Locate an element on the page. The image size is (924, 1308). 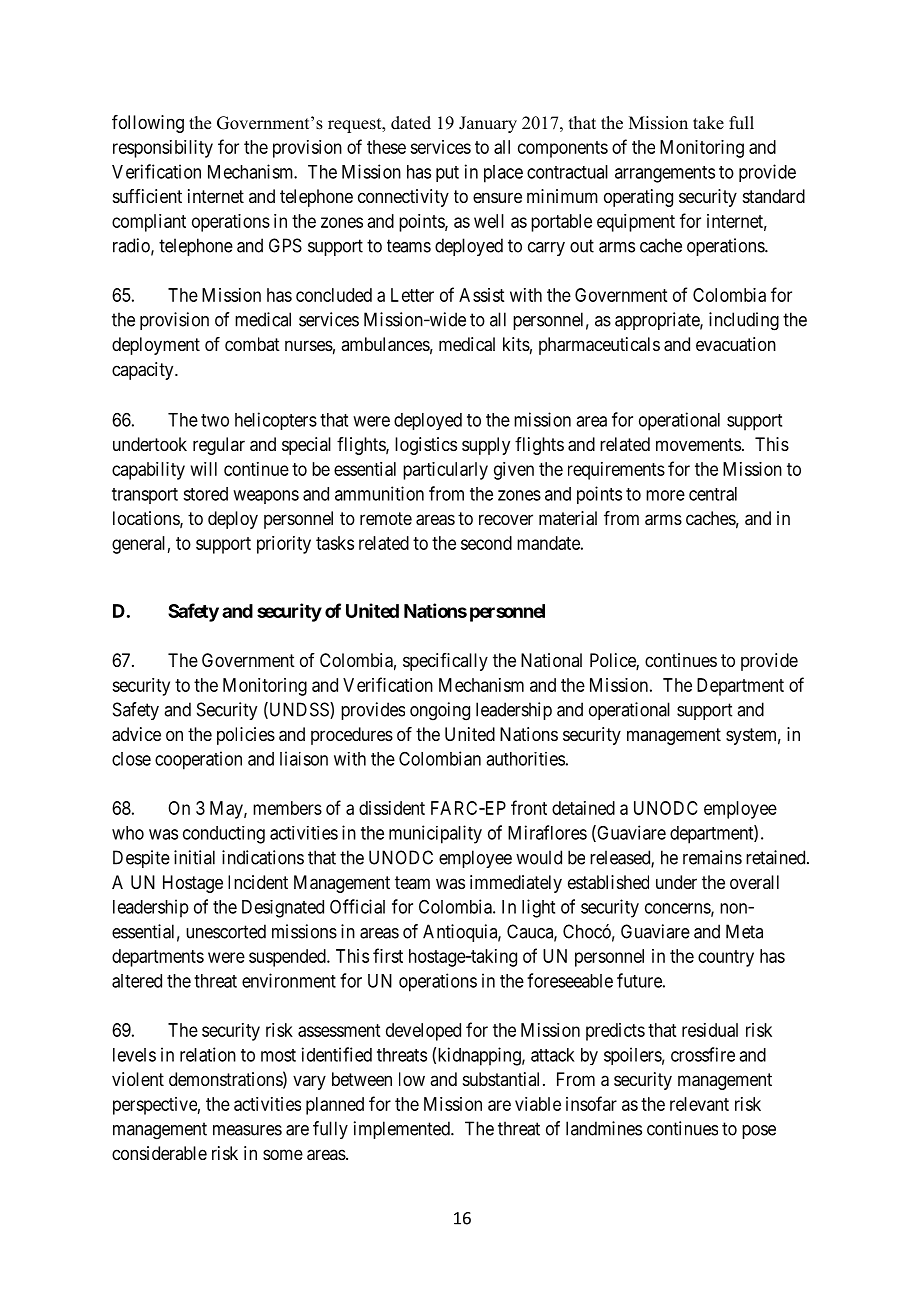
put is located at coordinates (447, 174).
